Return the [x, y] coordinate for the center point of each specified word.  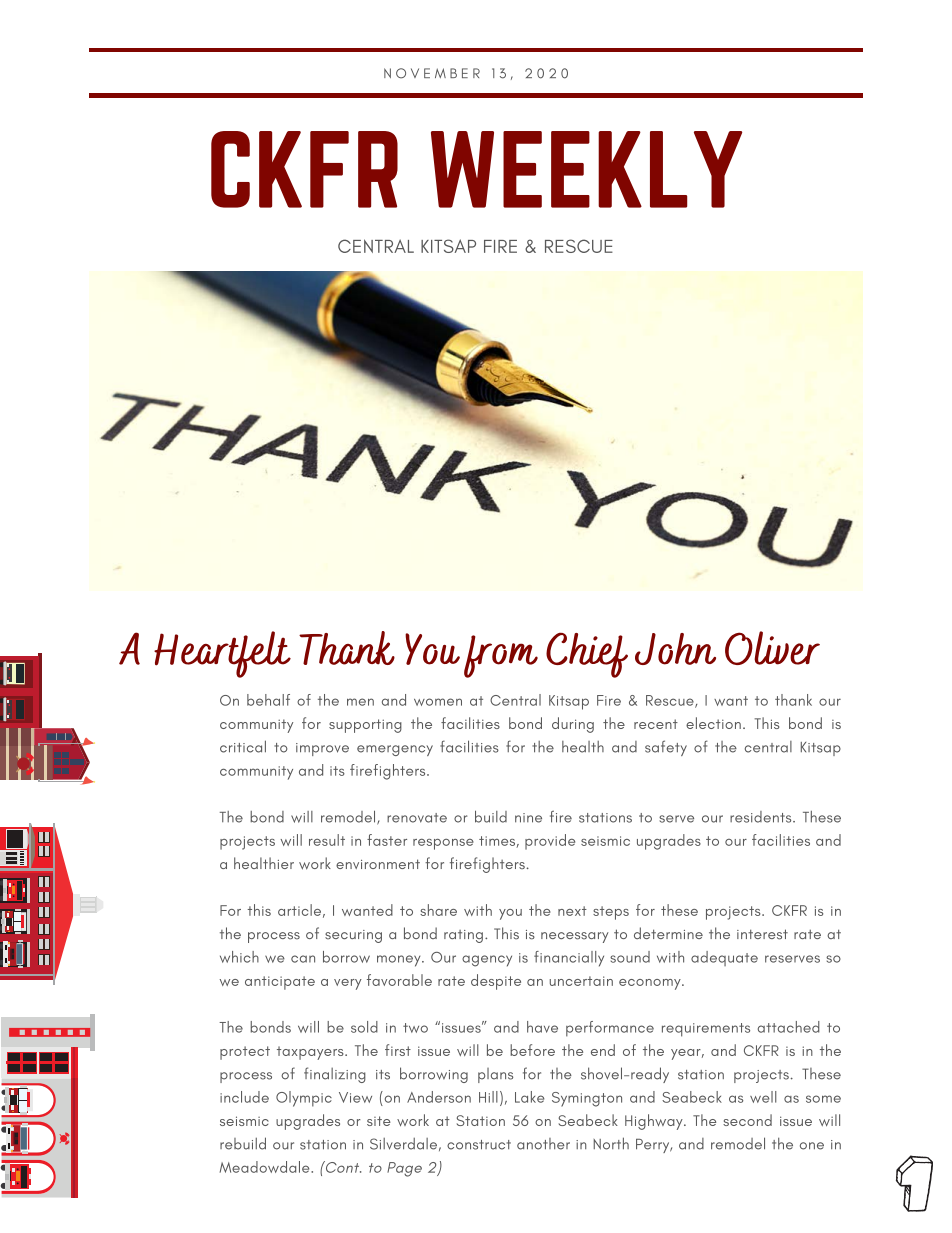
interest [762, 934]
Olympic [304, 1099]
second [747, 1120]
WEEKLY [586, 169]
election [713, 723]
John [675, 649]
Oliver [772, 648]
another [543, 1144]
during [573, 725]
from [501, 656]
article [299, 910]
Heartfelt [222, 654]
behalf [268, 700]
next [572, 911]
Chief [587, 655]
